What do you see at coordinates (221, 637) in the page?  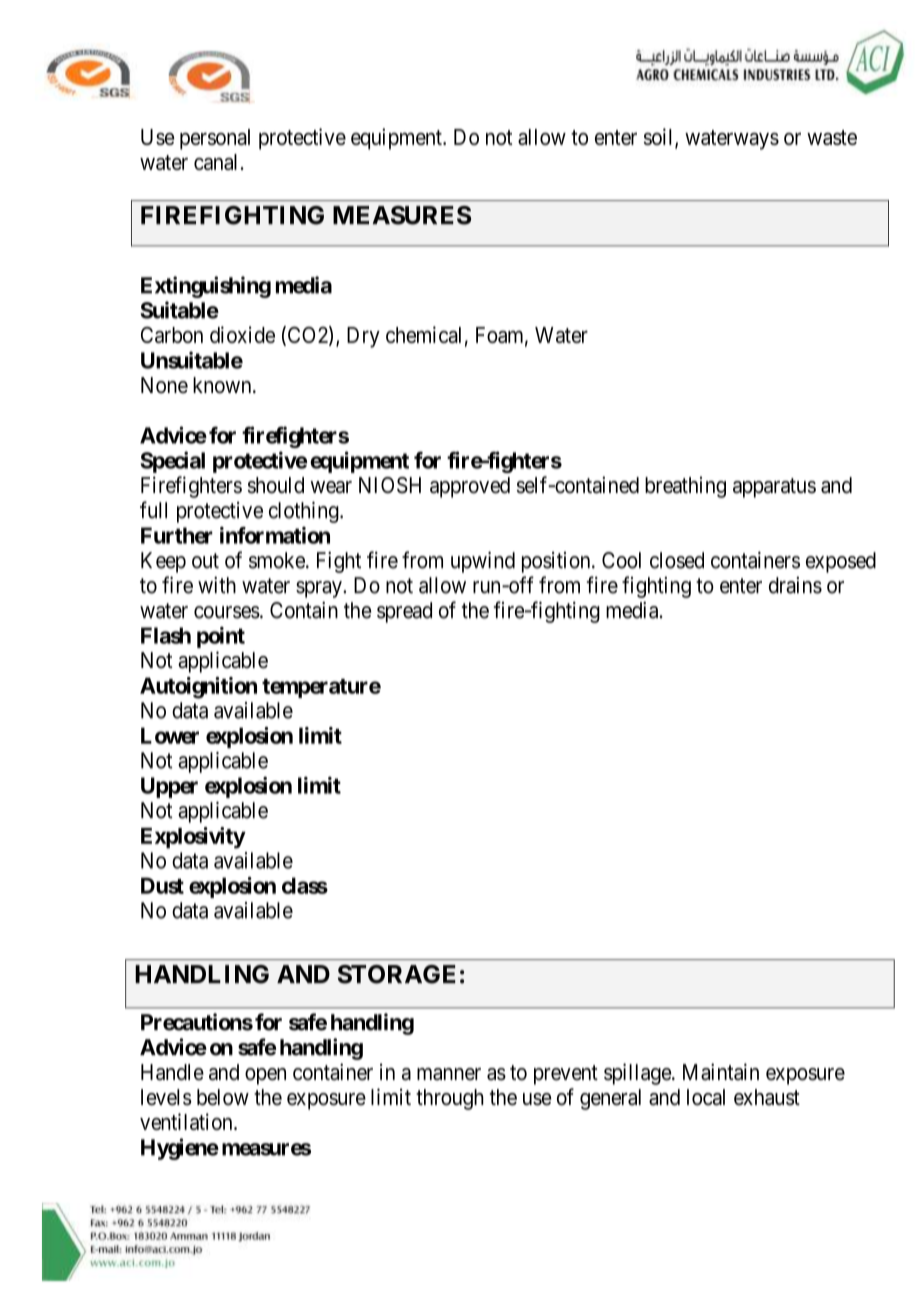 I see `point` at bounding box center [221, 637].
